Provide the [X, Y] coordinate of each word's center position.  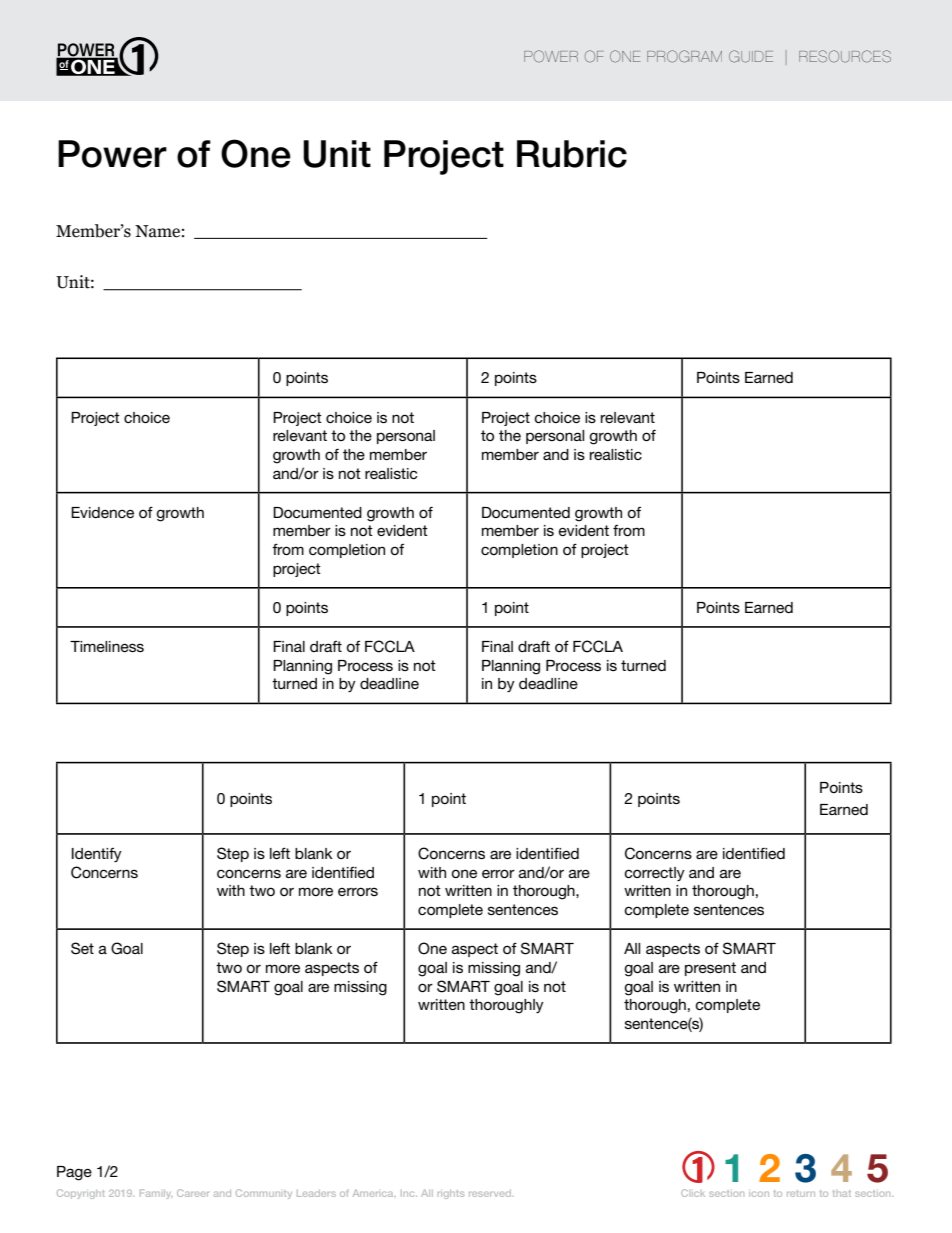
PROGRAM [684, 56]
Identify [97, 855]
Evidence [102, 512]
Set [82, 948]
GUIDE [751, 56]
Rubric [572, 154]
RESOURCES [845, 56]
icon [759, 1194]
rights [451, 1194]
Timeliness [107, 646]
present [710, 969]
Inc [409, 1193]
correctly [654, 874]
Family [156, 1194]
